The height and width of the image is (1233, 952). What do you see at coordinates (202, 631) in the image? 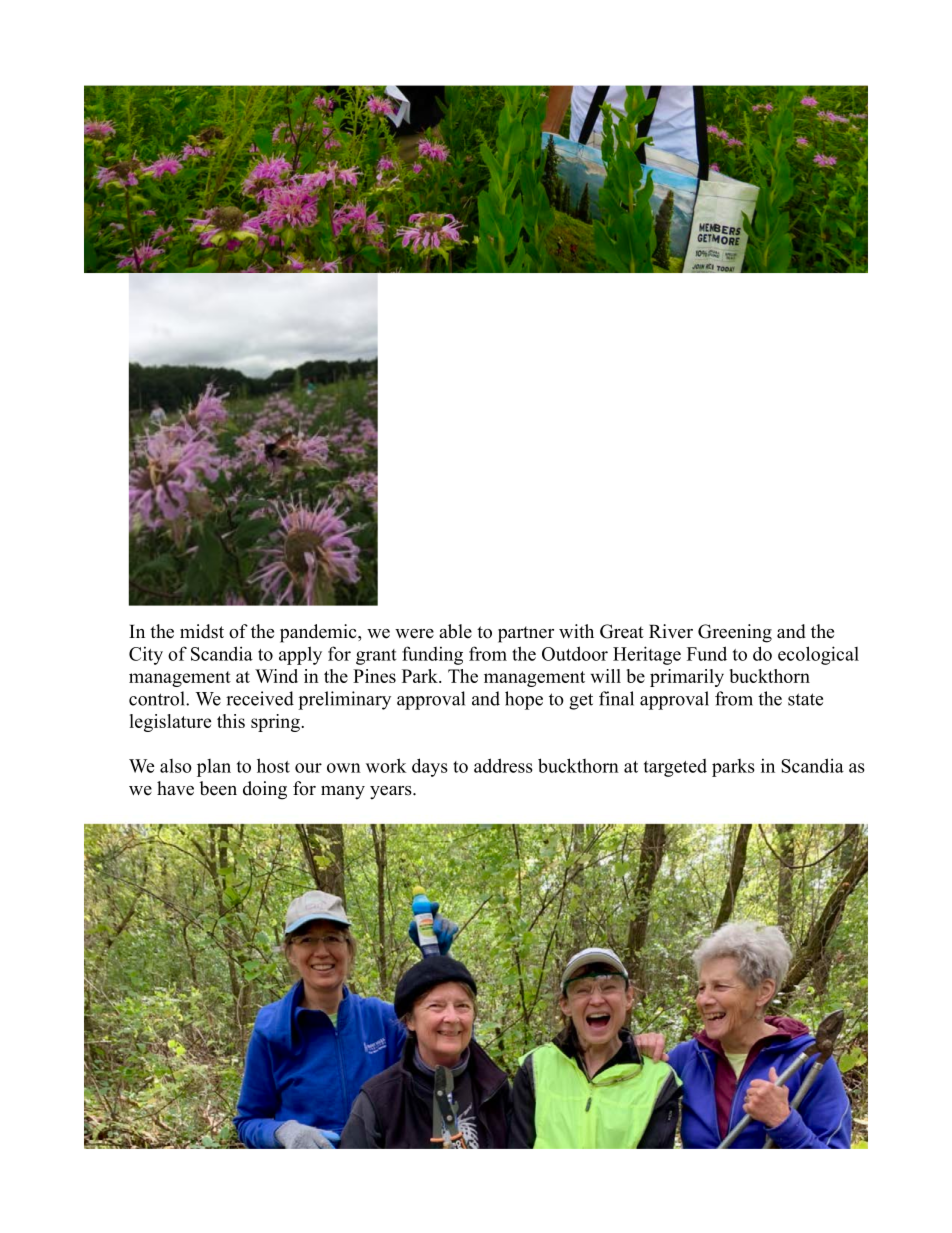
I see `midst` at bounding box center [202, 631].
